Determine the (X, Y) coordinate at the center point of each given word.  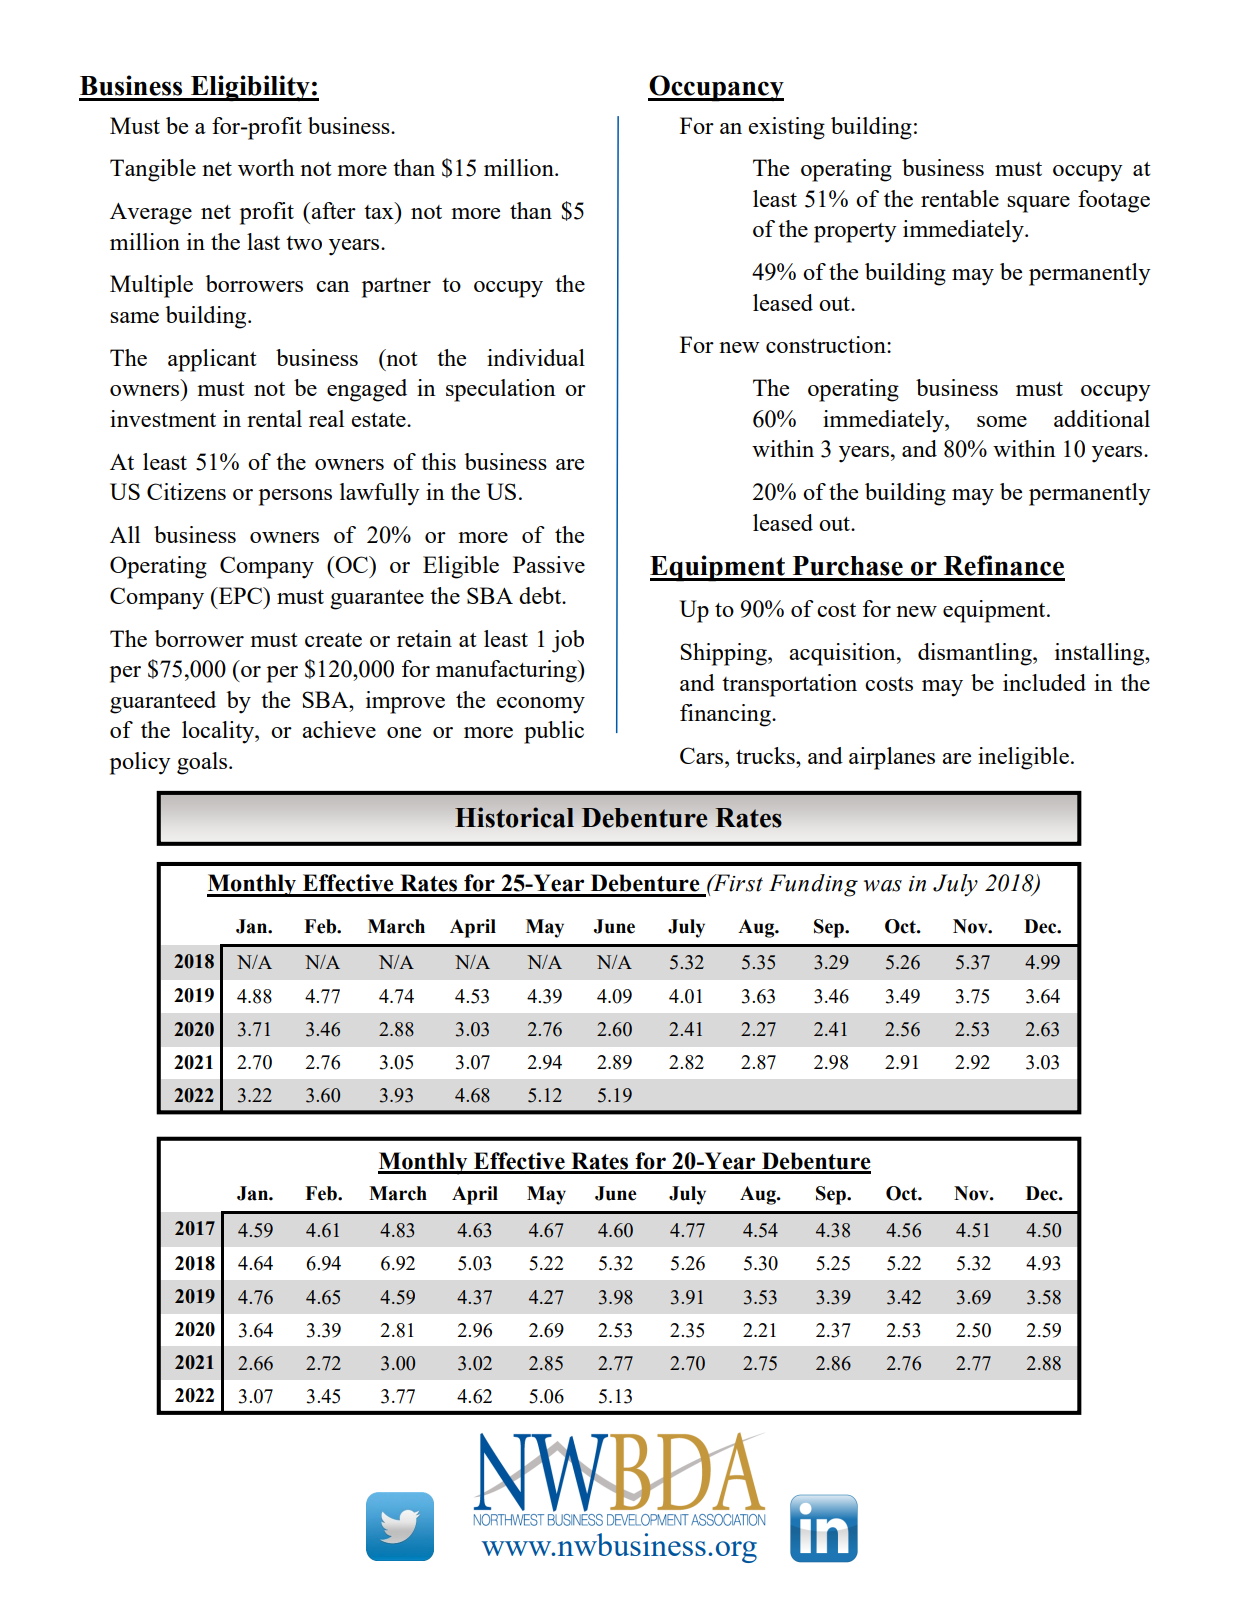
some (1002, 421)
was (883, 886)
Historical (514, 817)
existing (786, 128)
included (1044, 682)
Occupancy (716, 88)
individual (536, 357)
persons (295, 497)
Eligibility (250, 88)
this (438, 461)
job (568, 641)
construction (827, 344)
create (333, 640)
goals (203, 763)
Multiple (151, 286)
